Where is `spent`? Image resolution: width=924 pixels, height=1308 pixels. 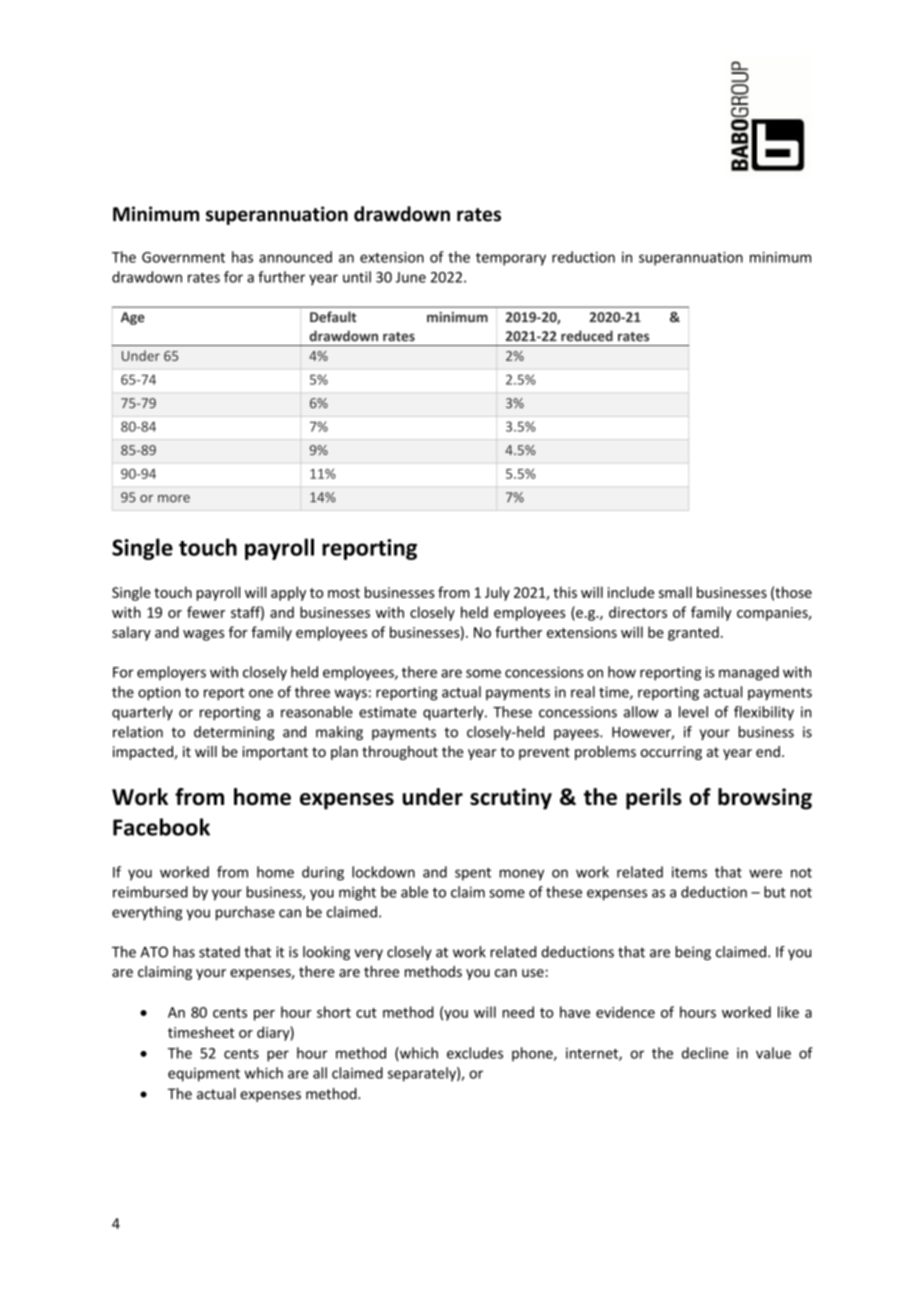 spent is located at coordinates (473, 874).
